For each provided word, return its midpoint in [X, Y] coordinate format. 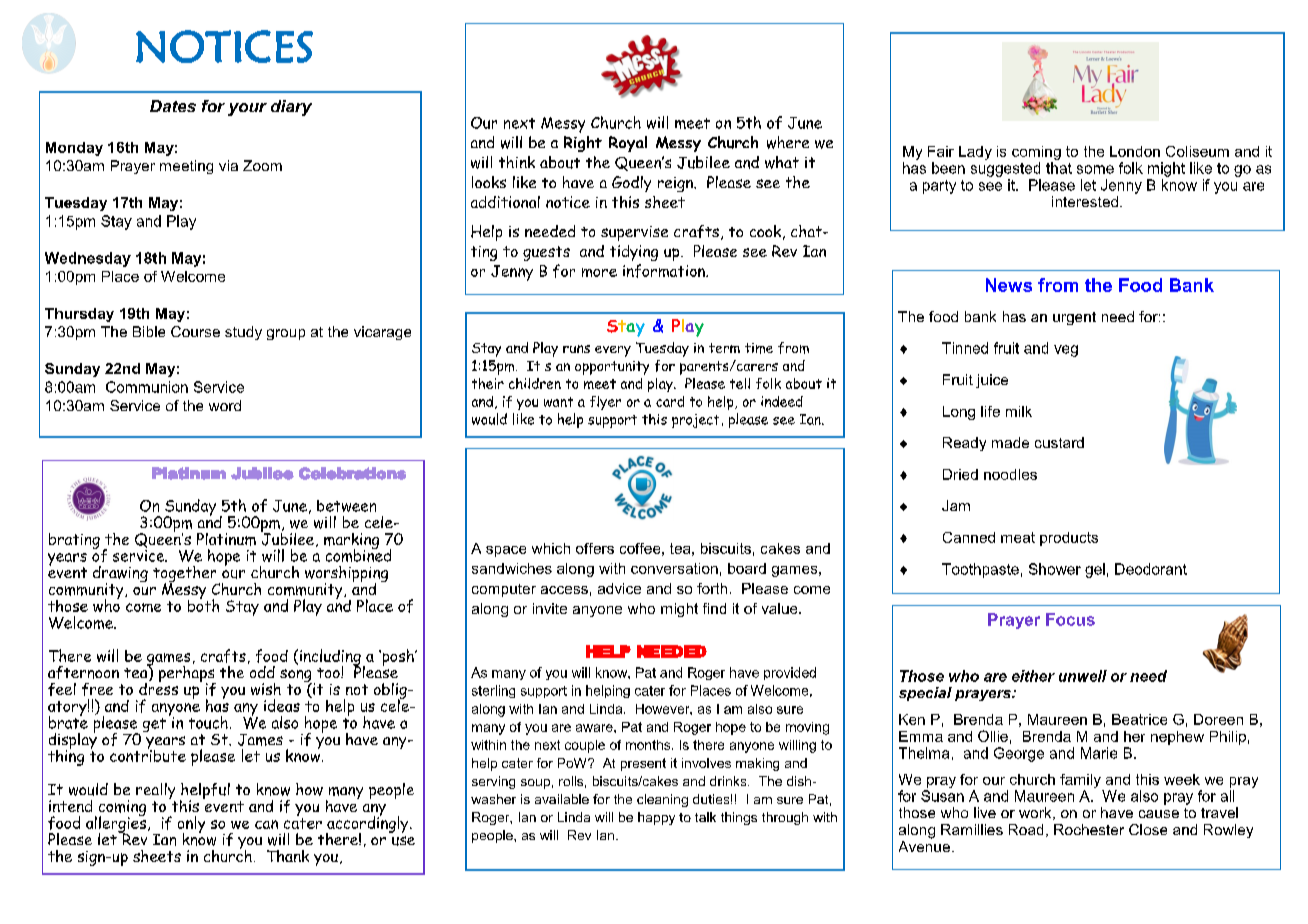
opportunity [612, 368]
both [203, 604]
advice [619, 588]
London [1135, 151]
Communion [147, 387]
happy [656, 818]
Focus [1070, 619]
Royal [628, 144]
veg [1066, 351]
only [191, 825]
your [247, 109]
